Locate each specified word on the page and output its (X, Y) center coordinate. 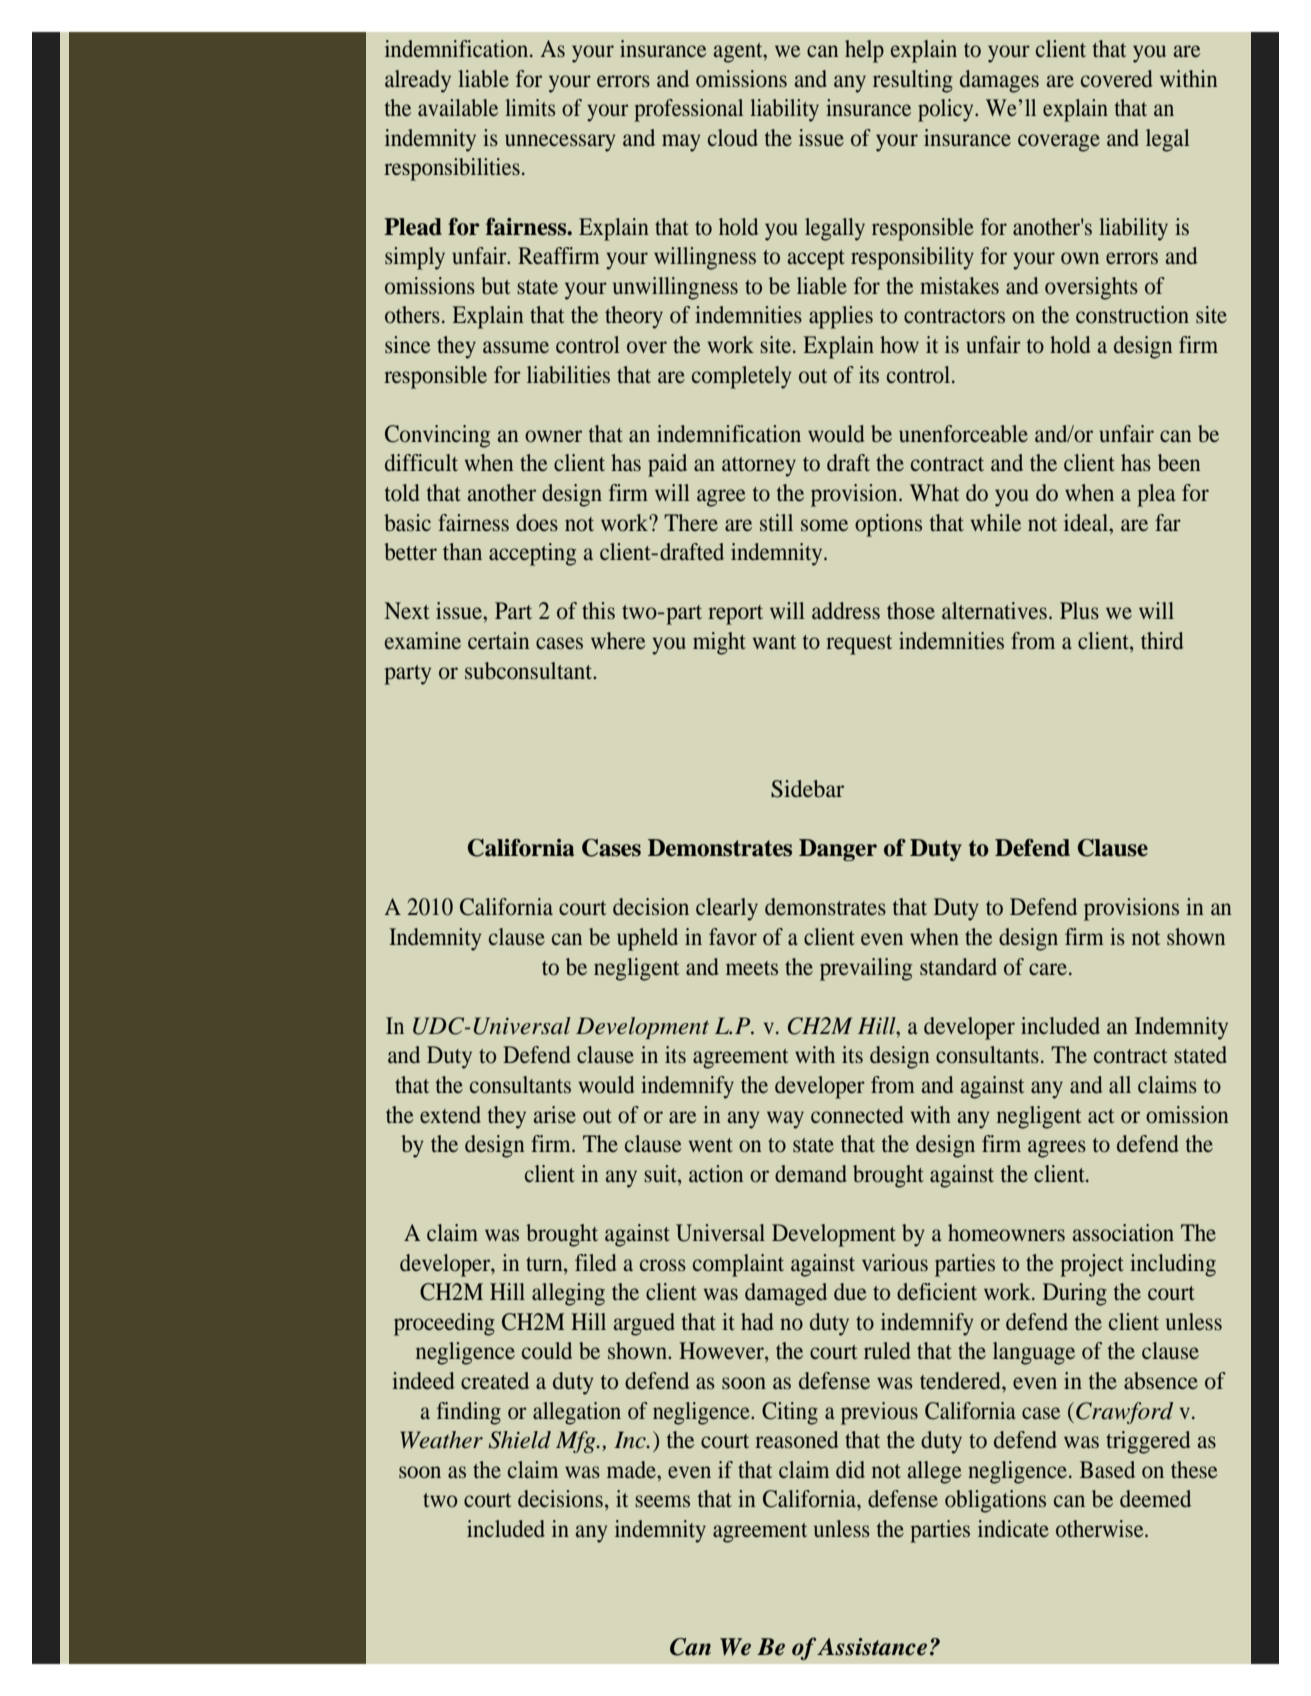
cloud (733, 138)
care (1048, 969)
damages (999, 81)
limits (530, 107)
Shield (520, 1440)
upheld (647, 939)
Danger (838, 850)
